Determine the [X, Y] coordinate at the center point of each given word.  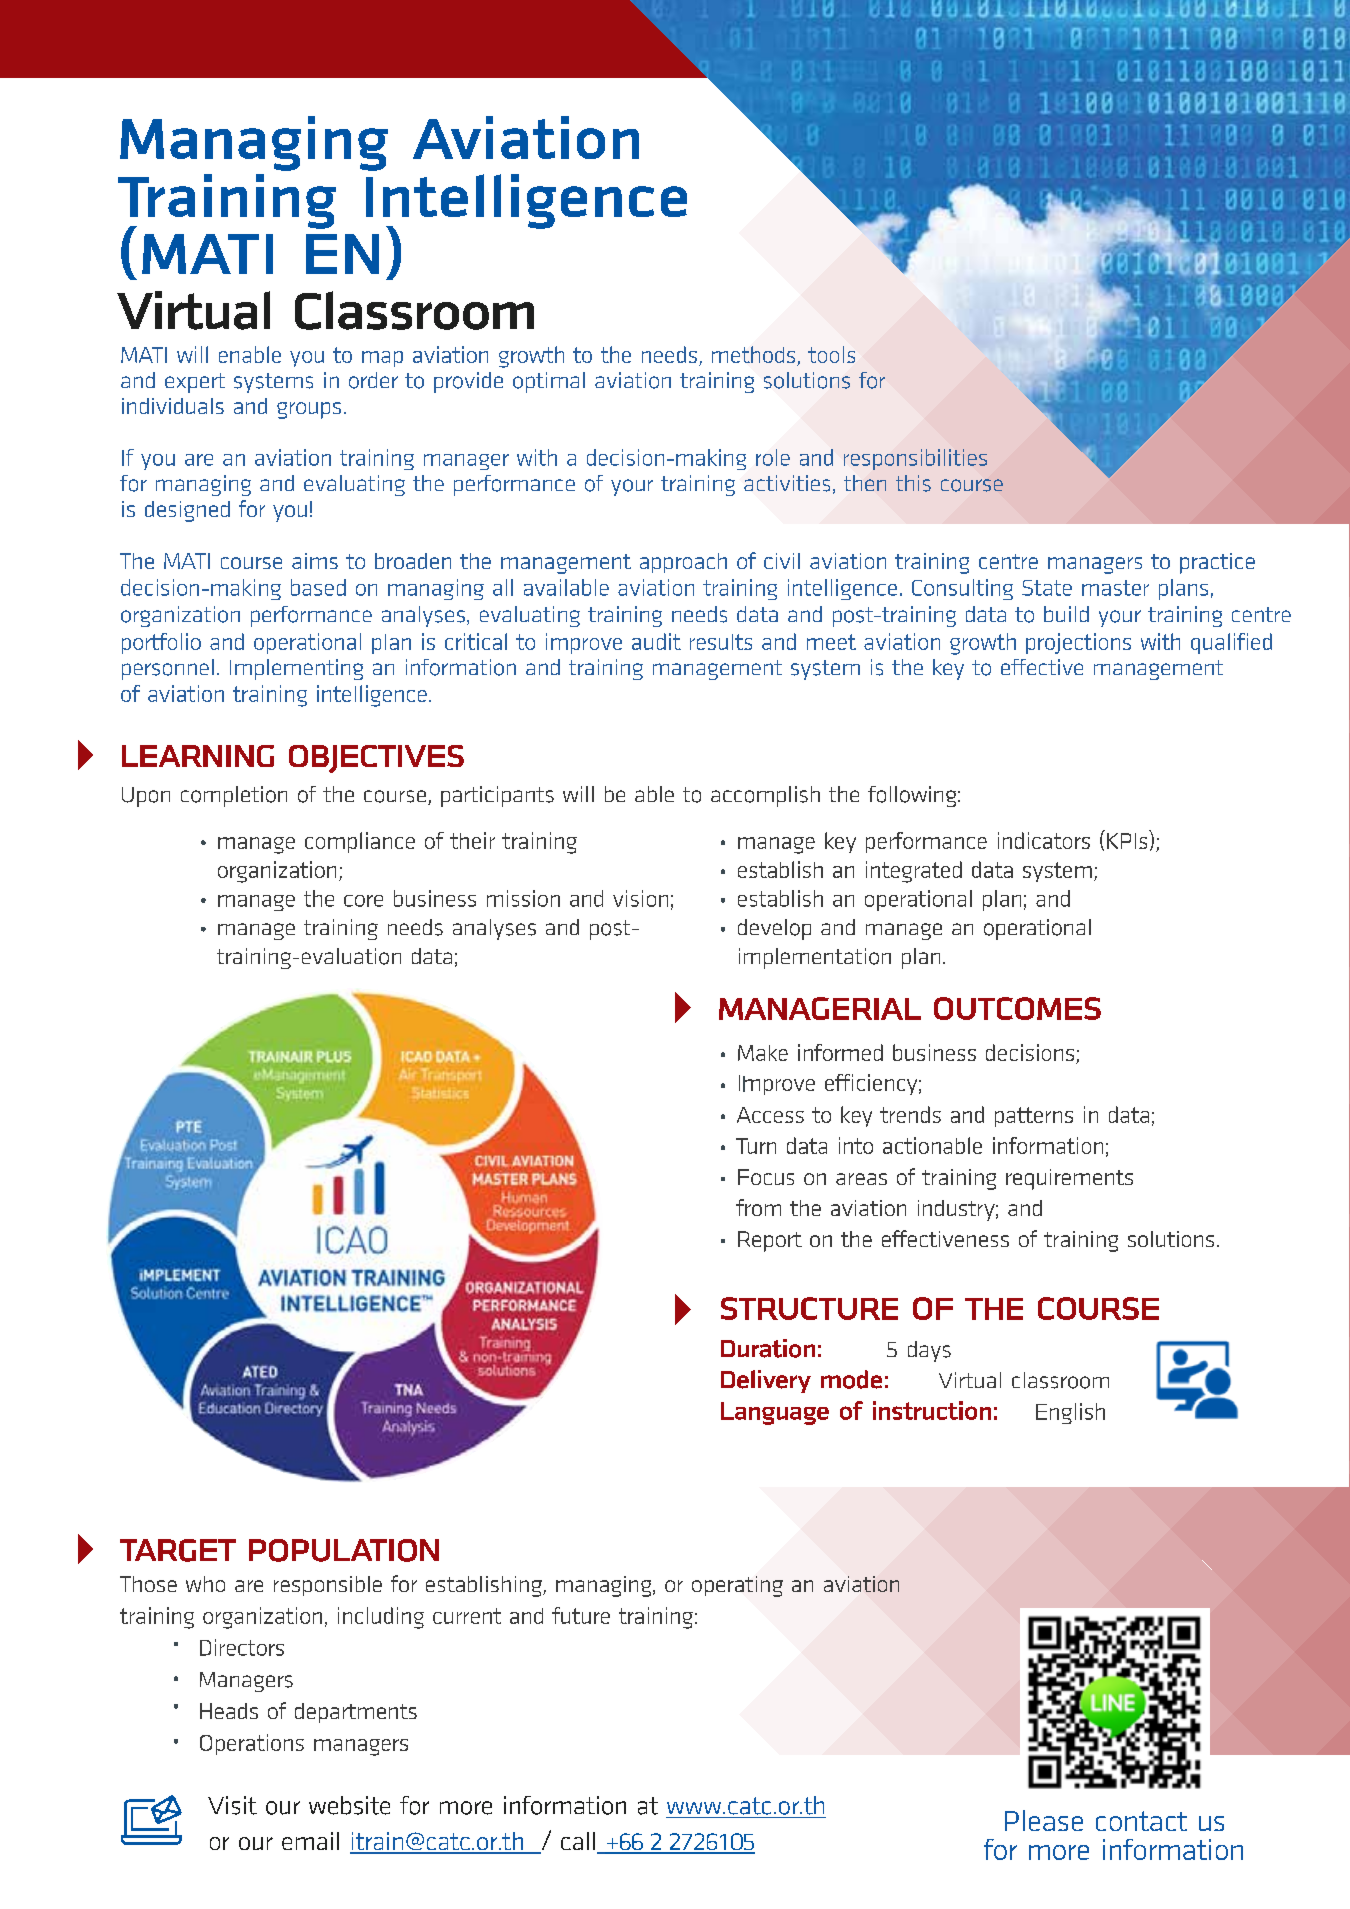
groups [309, 410]
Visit [232, 1805]
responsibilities [915, 459]
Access [770, 1115]
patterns [1034, 1117]
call [578, 1841]
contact [1141, 1821]
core [363, 901]
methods [753, 354]
